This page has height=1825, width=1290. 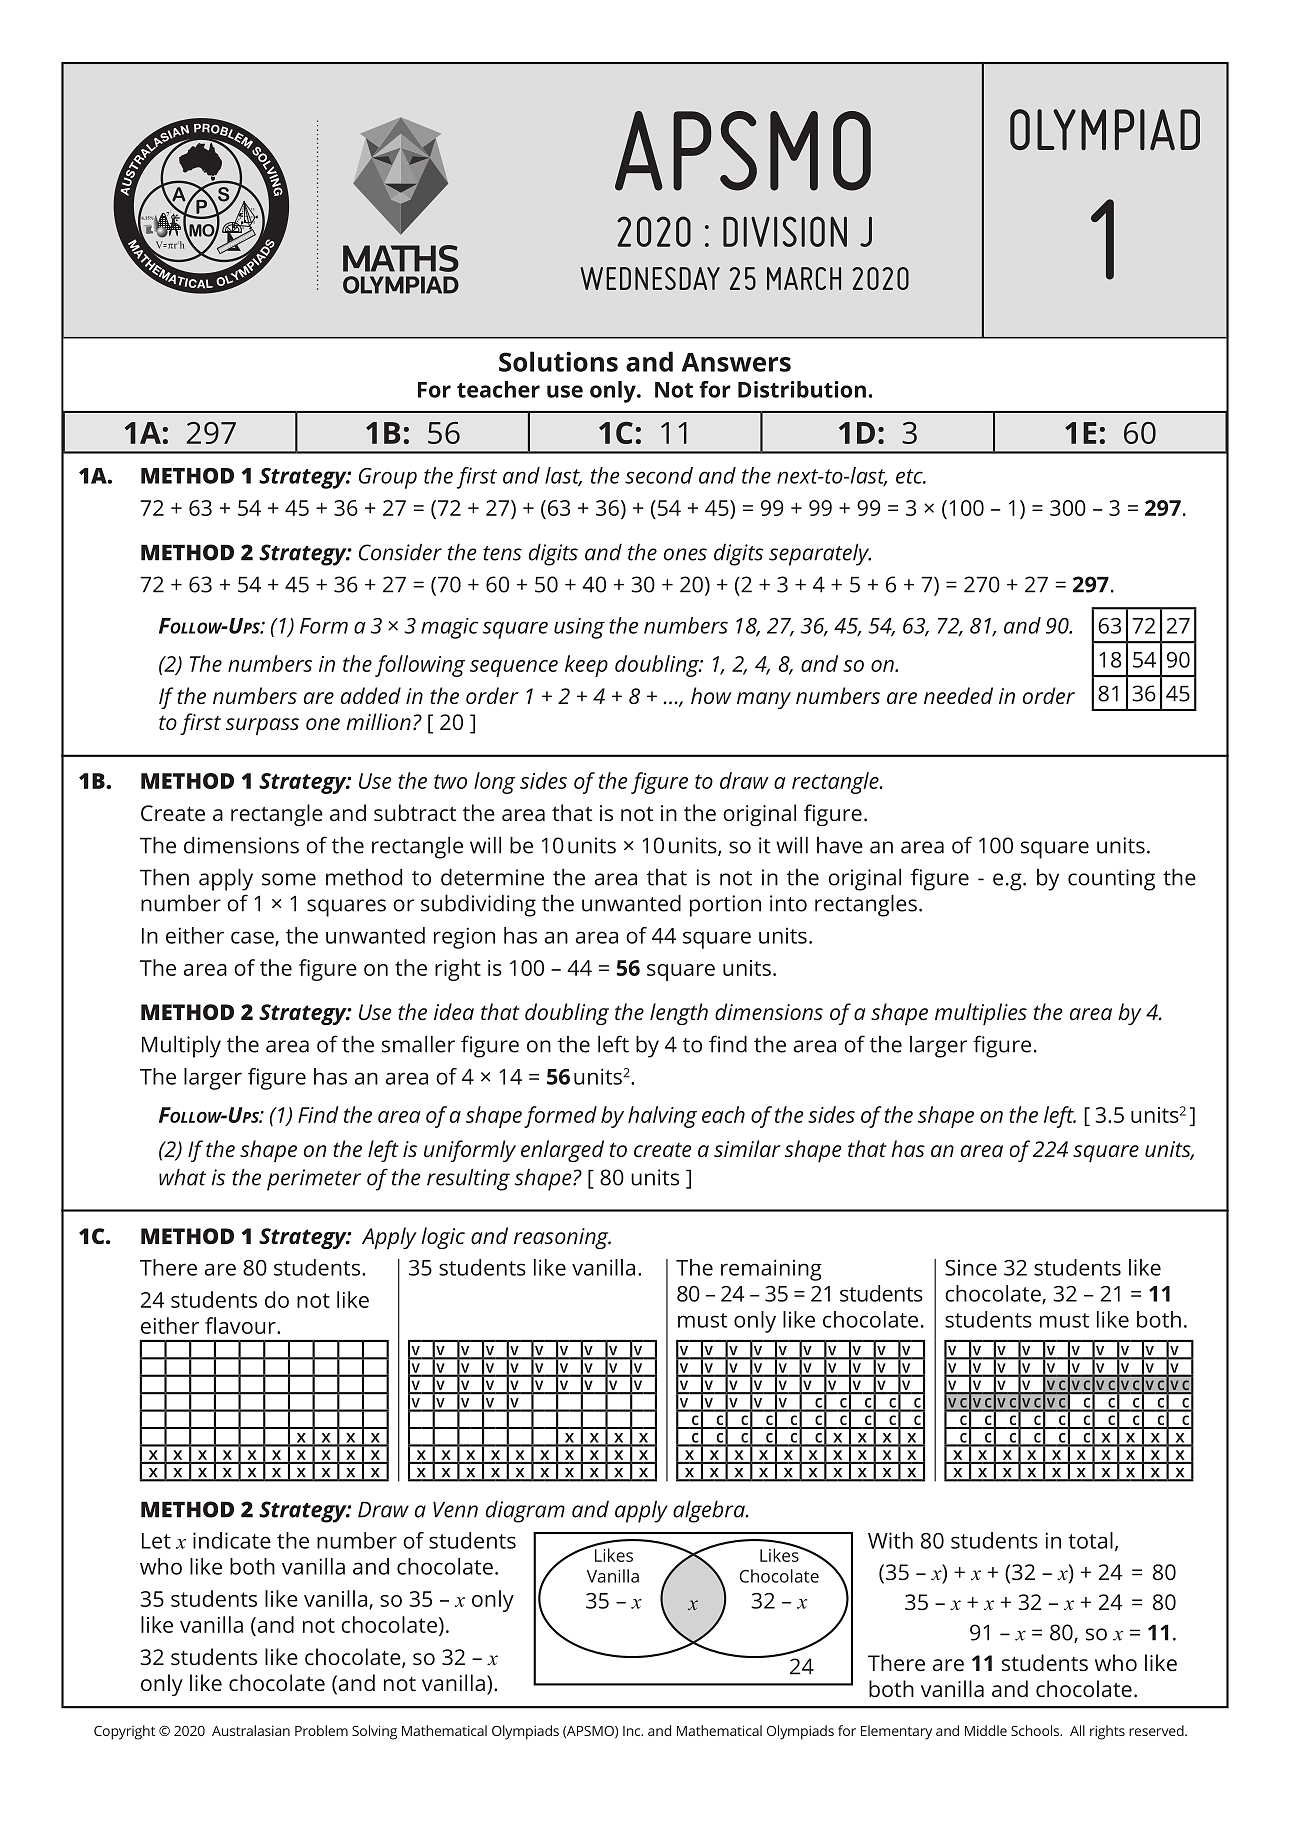 What do you see at coordinates (679, 1014) in the page?
I see `length` at bounding box center [679, 1014].
